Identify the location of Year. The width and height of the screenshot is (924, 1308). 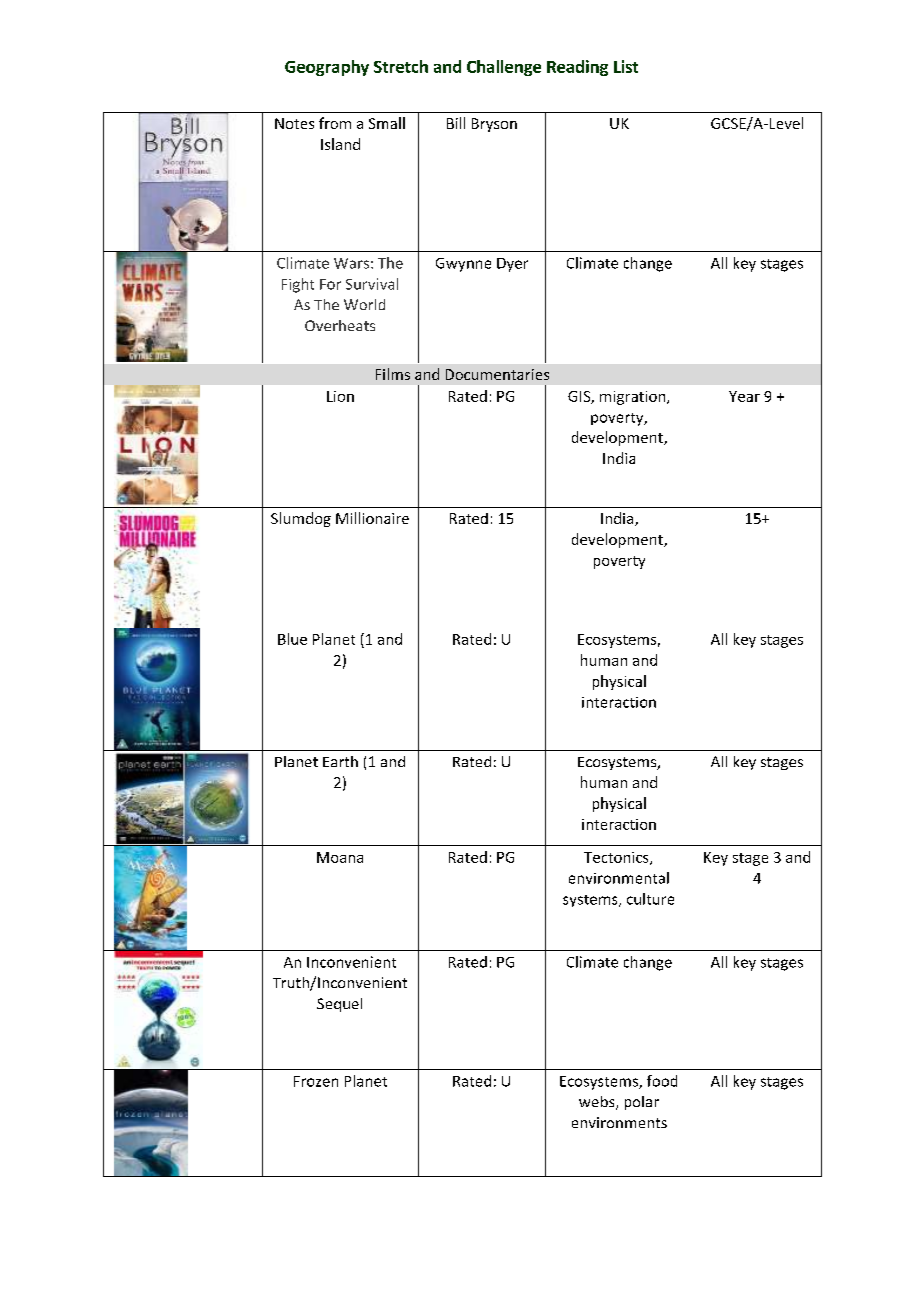
(744, 396).
